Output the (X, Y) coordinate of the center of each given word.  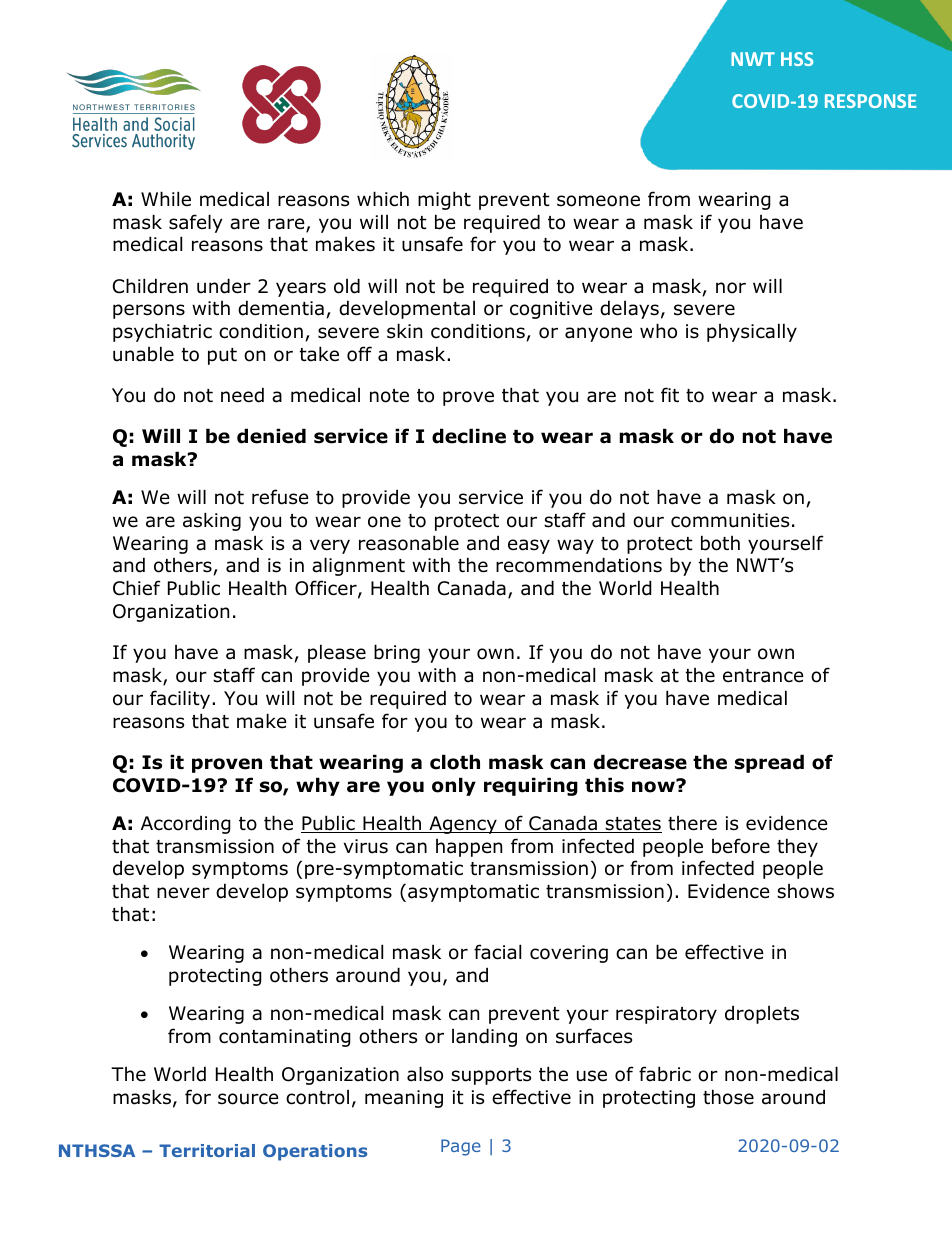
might (444, 200)
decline (469, 436)
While (166, 199)
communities (730, 520)
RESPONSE (870, 101)
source (248, 1099)
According (186, 824)
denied (271, 436)
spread (769, 763)
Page (461, 1147)
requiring (531, 786)
